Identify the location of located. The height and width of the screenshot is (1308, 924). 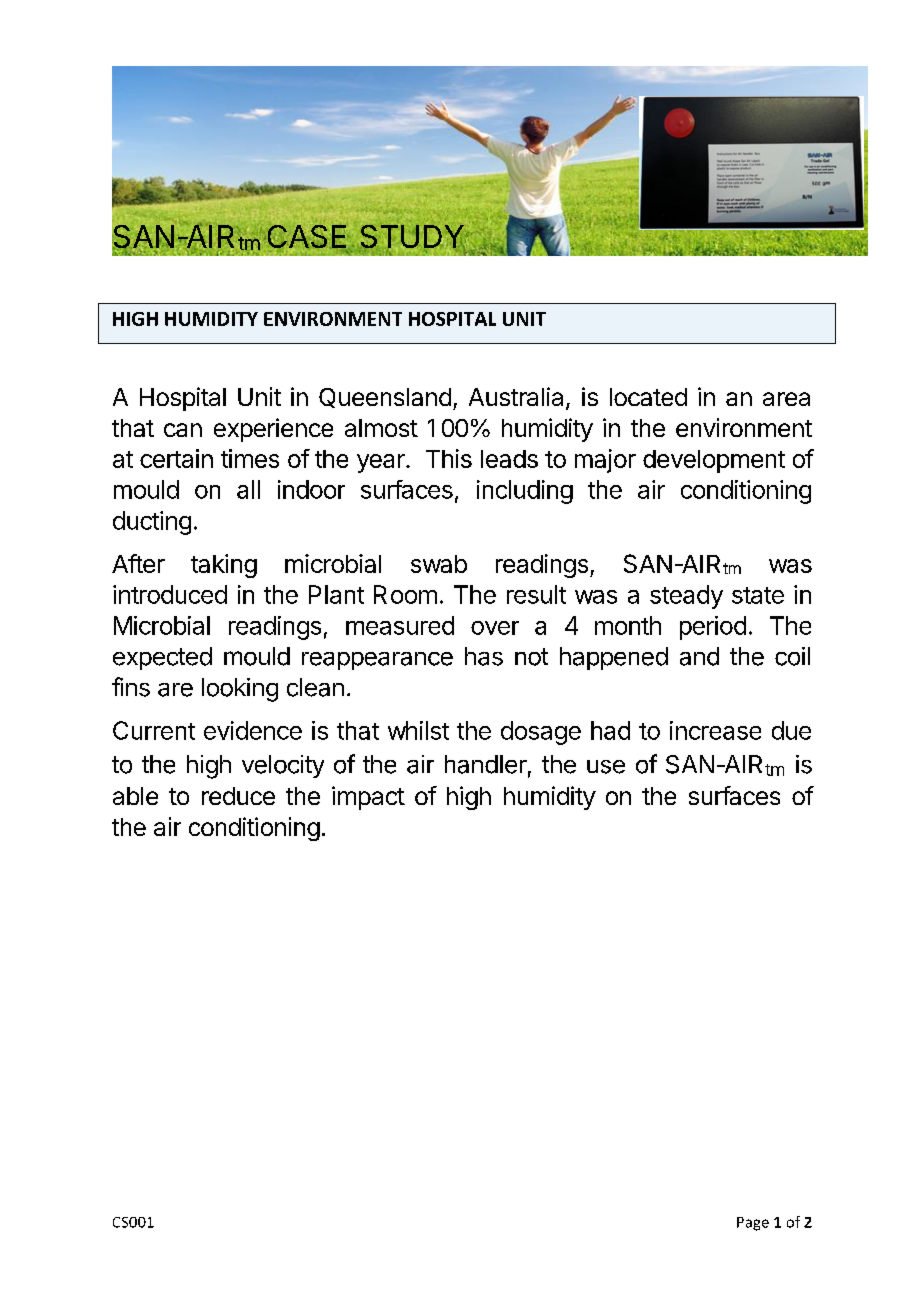
(648, 397).
